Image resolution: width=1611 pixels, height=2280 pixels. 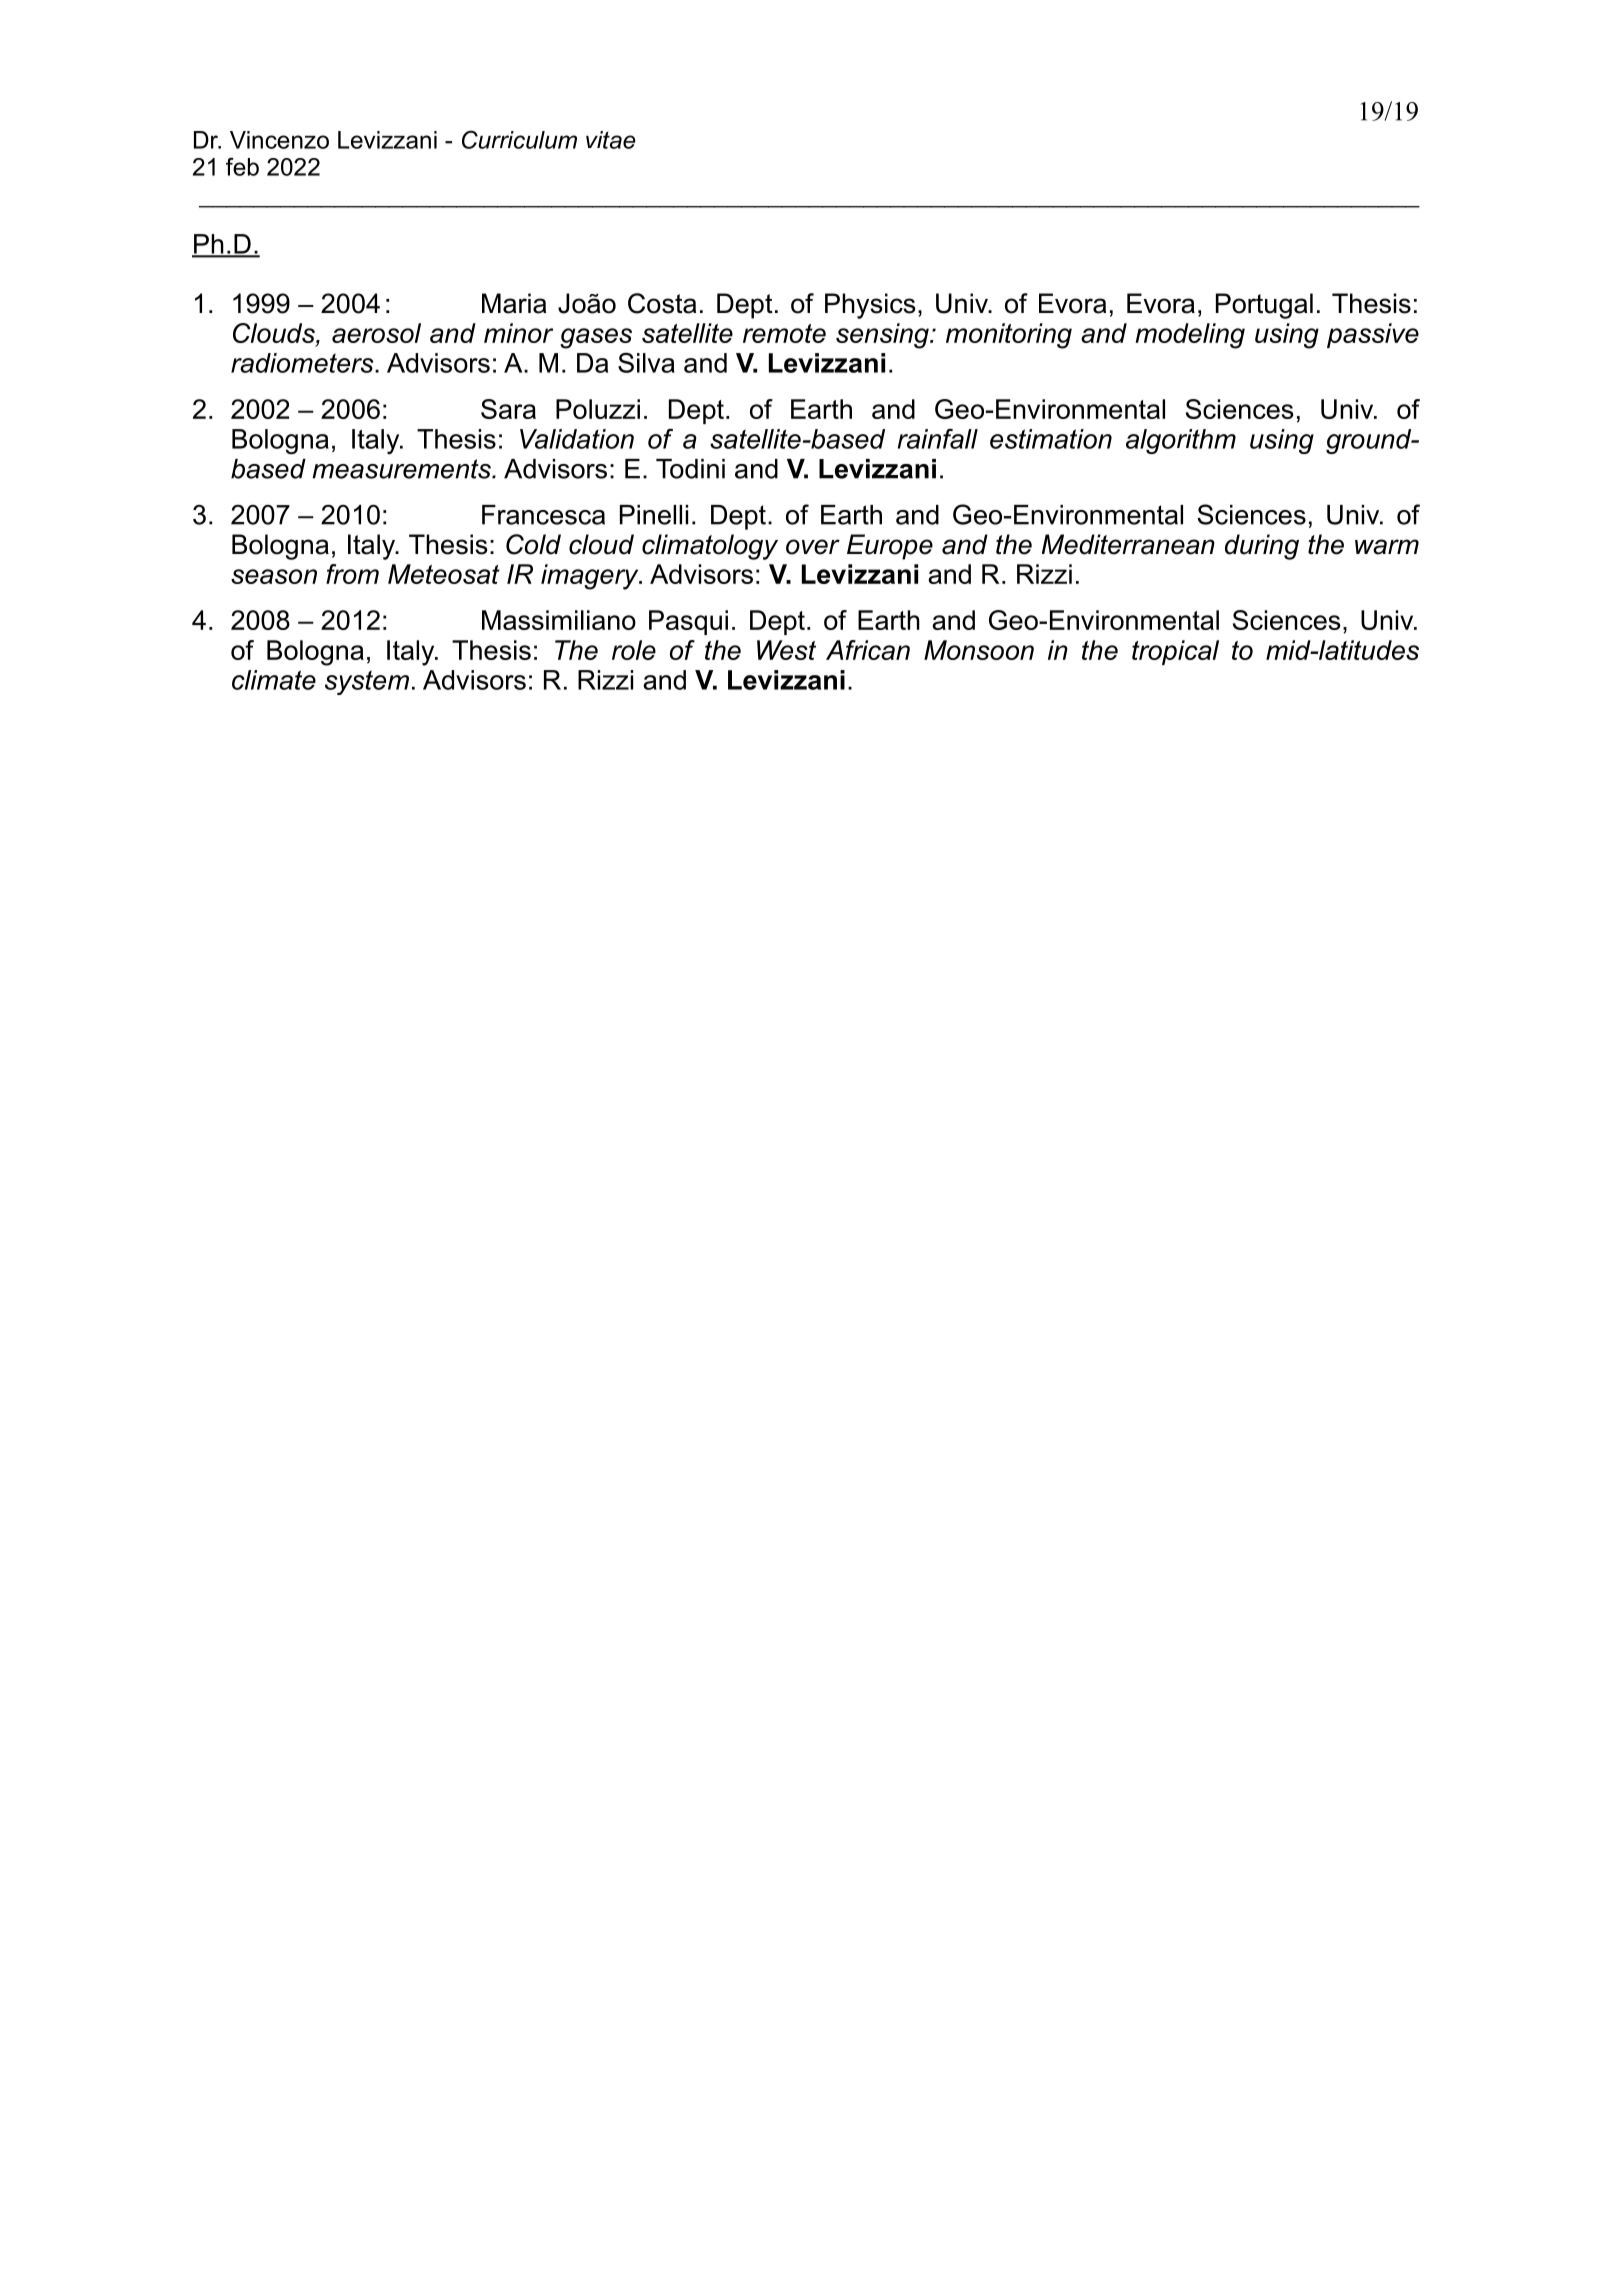 What do you see at coordinates (1264, 306) in the page?
I see `Portugal` at bounding box center [1264, 306].
